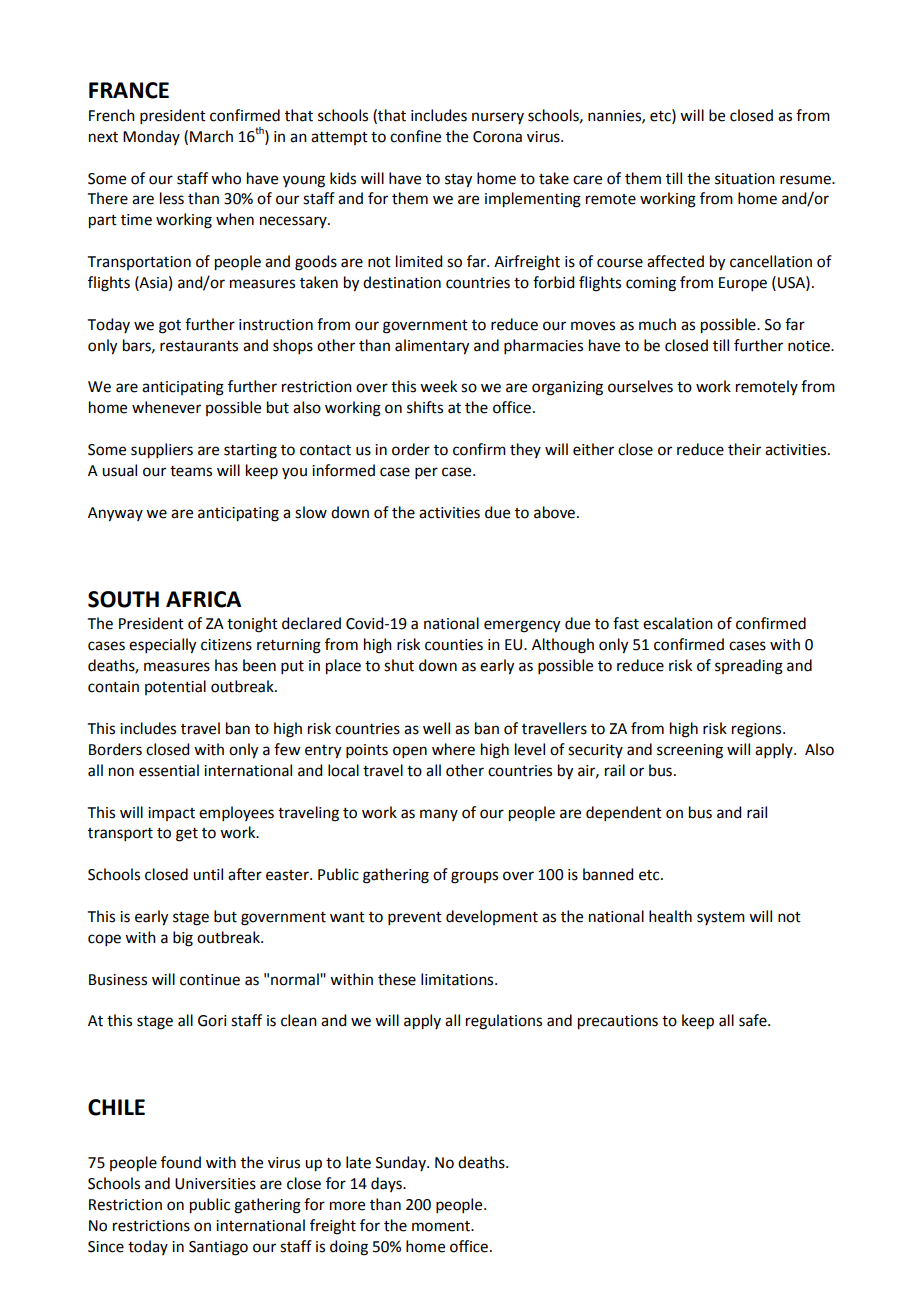 The height and width of the page is (1309, 924). What do you see at coordinates (474, 877) in the page?
I see `groups` at bounding box center [474, 877].
